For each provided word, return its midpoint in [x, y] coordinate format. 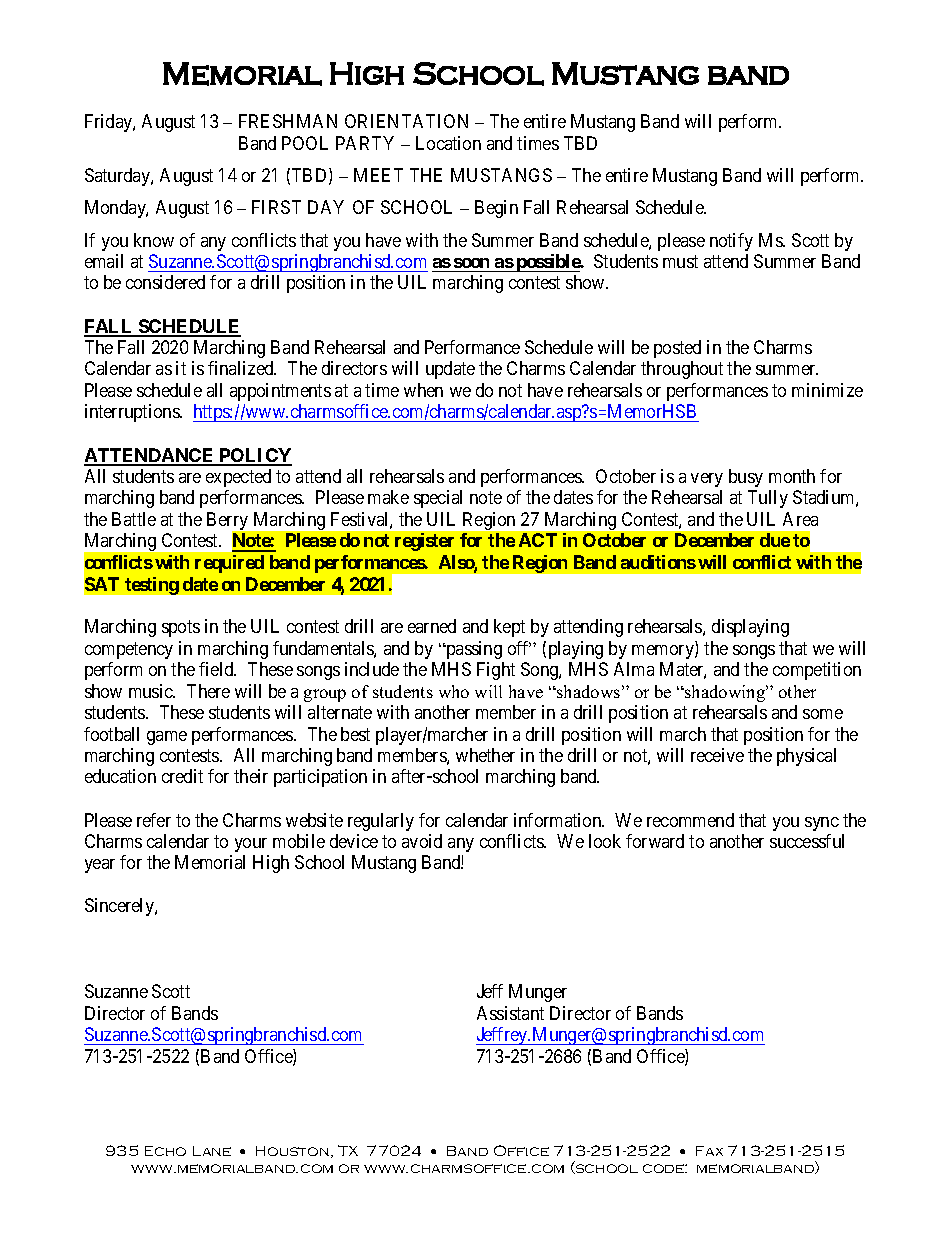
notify [731, 242]
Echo [165, 1151]
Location [448, 143]
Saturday [118, 177]
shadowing [725, 693]
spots [181, 628]
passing [473, 650]
